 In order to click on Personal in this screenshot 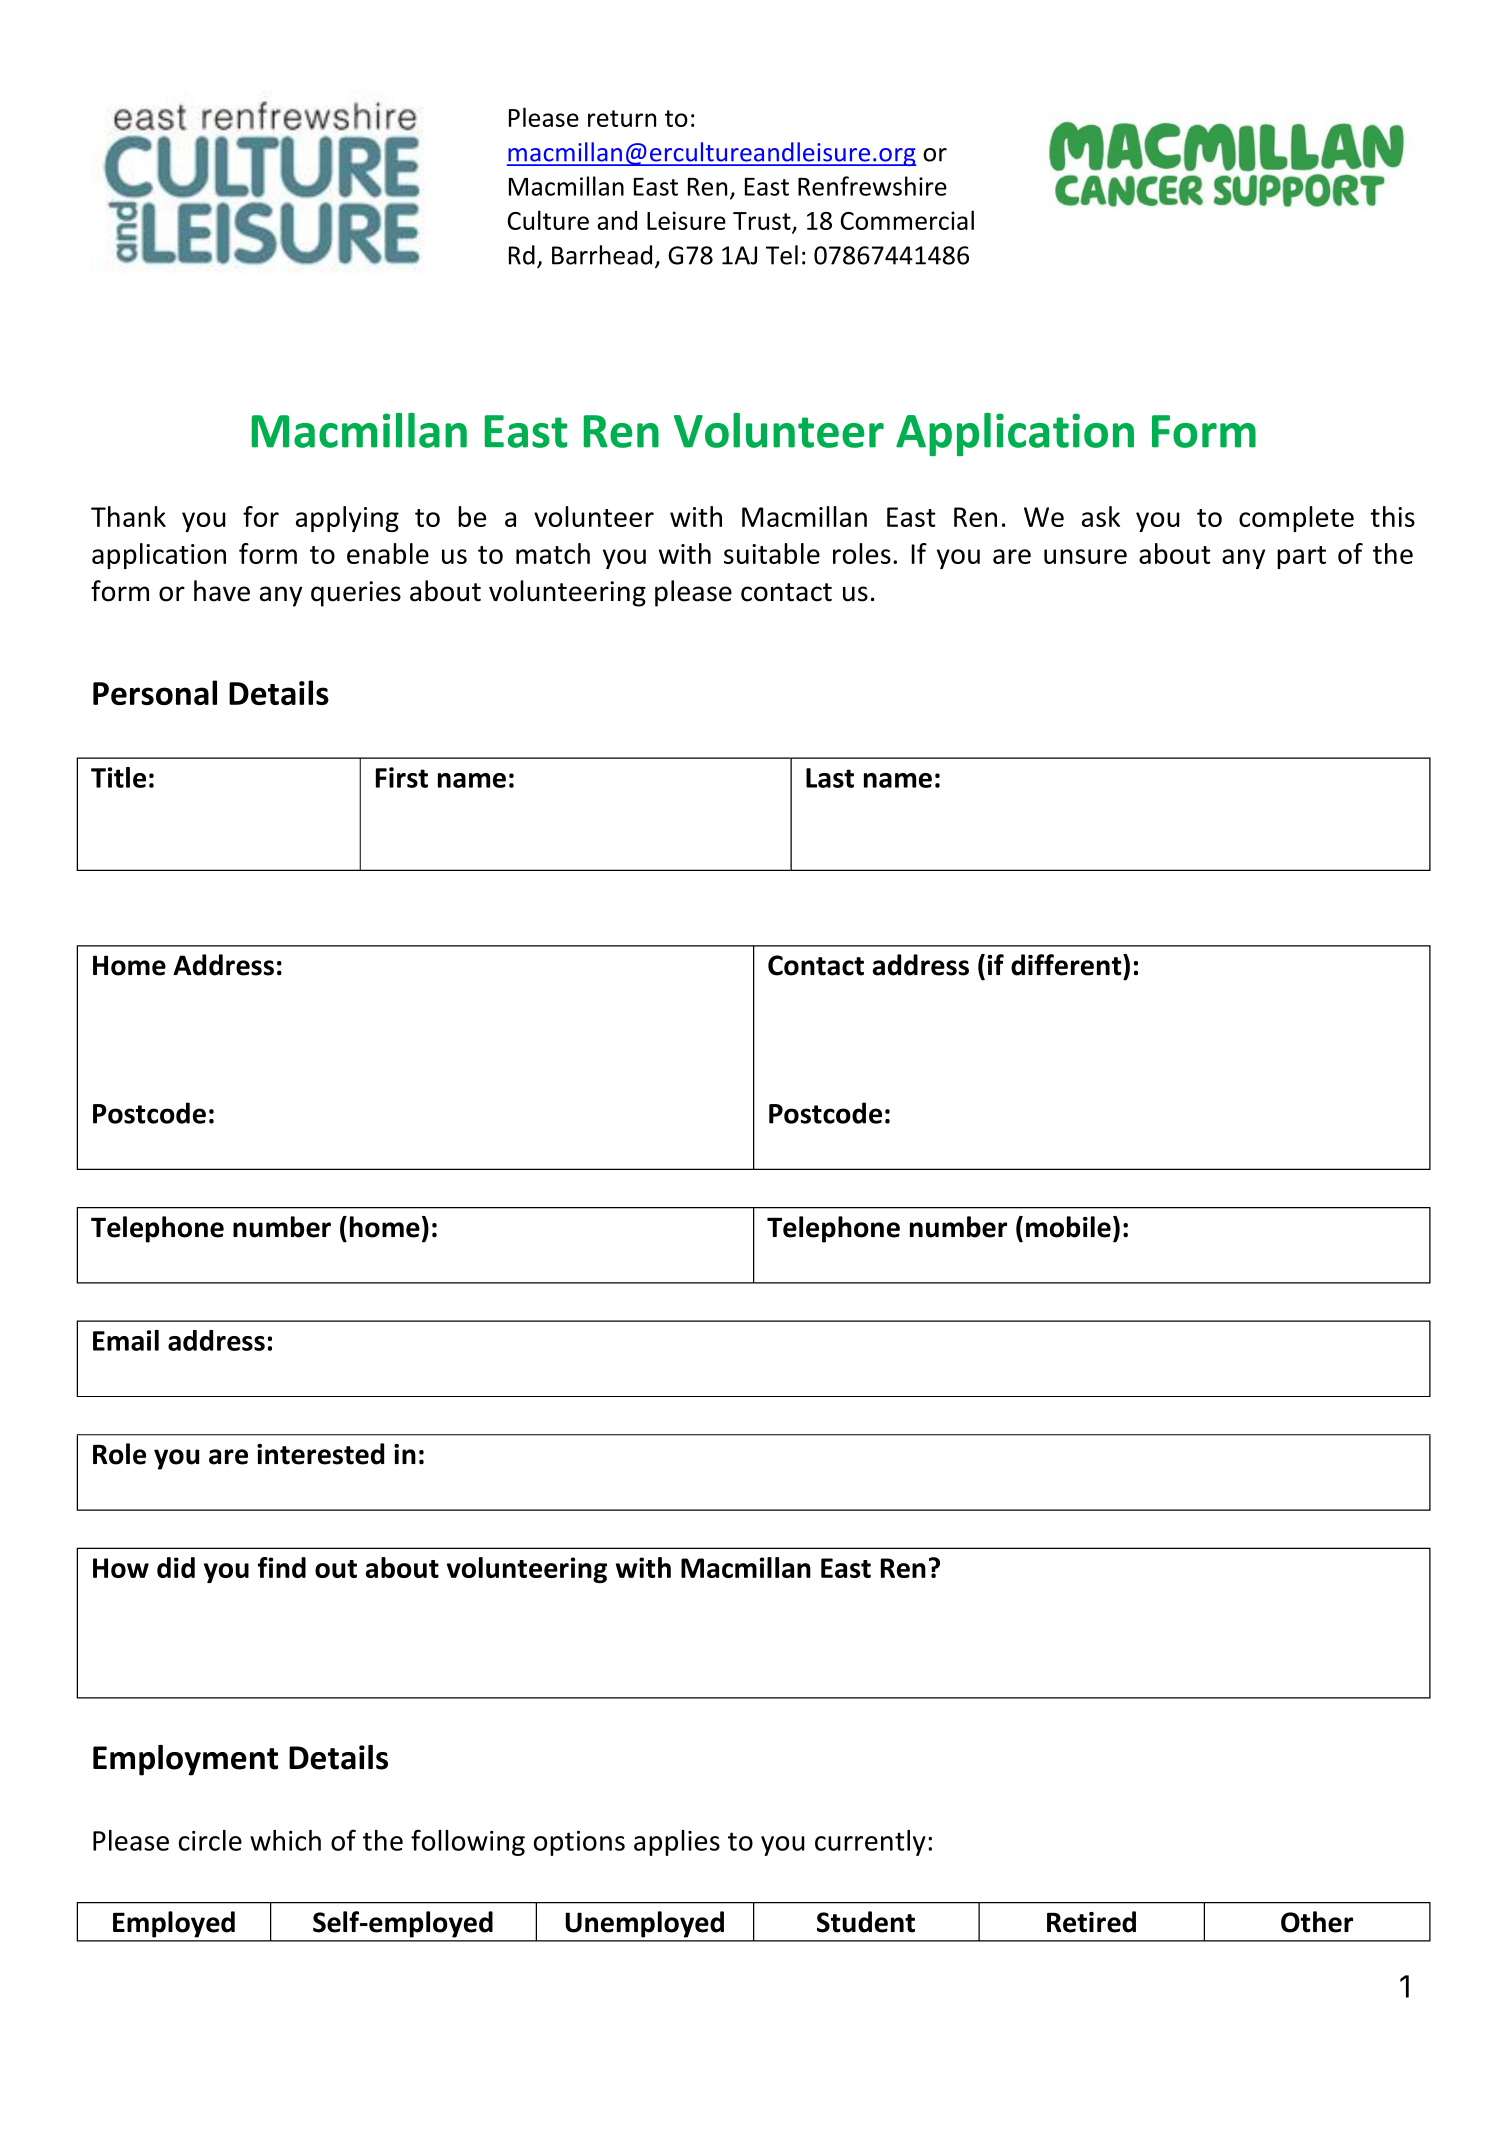, I will do `click(155, 692)`.
